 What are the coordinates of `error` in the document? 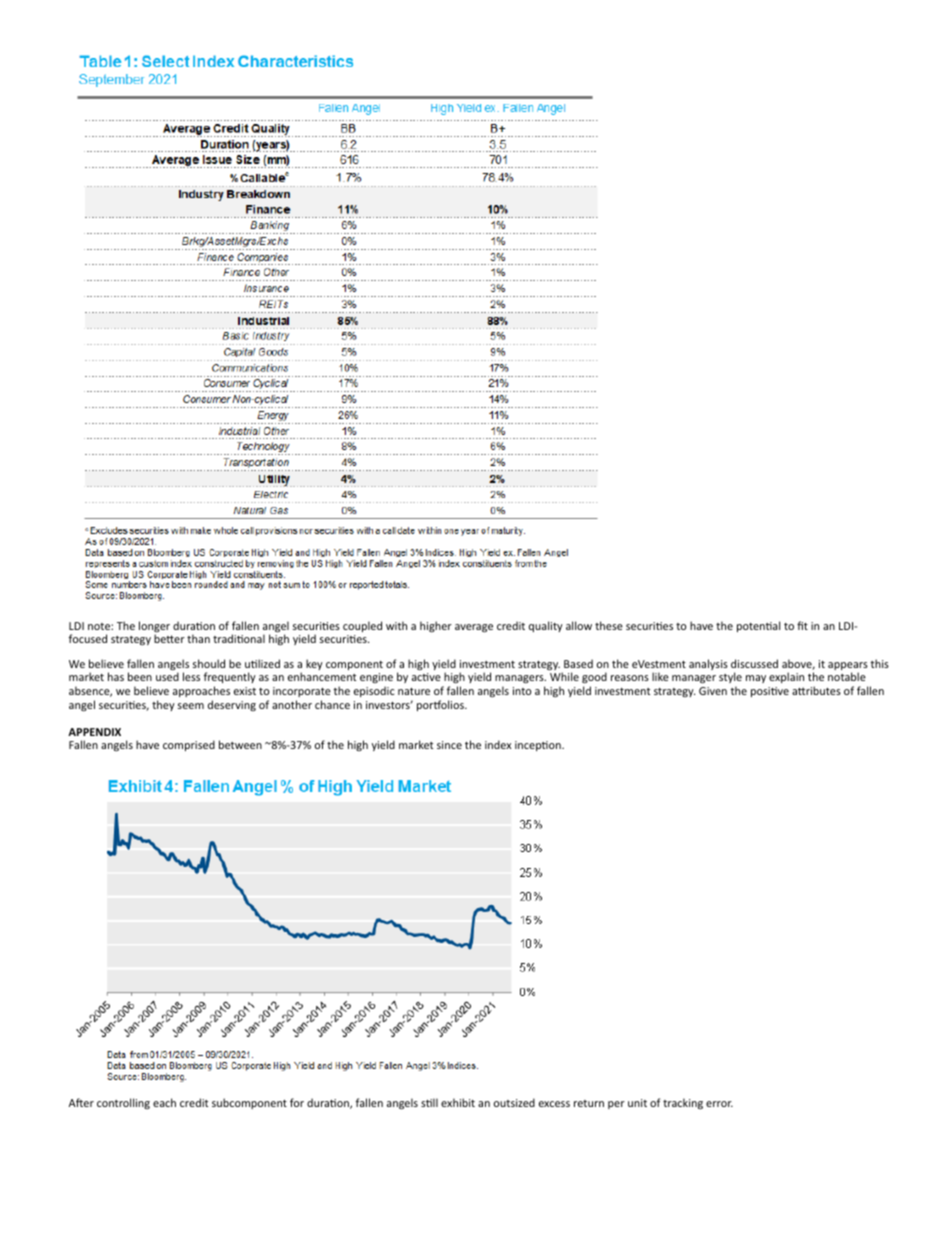 It's located at (719, 1104).
